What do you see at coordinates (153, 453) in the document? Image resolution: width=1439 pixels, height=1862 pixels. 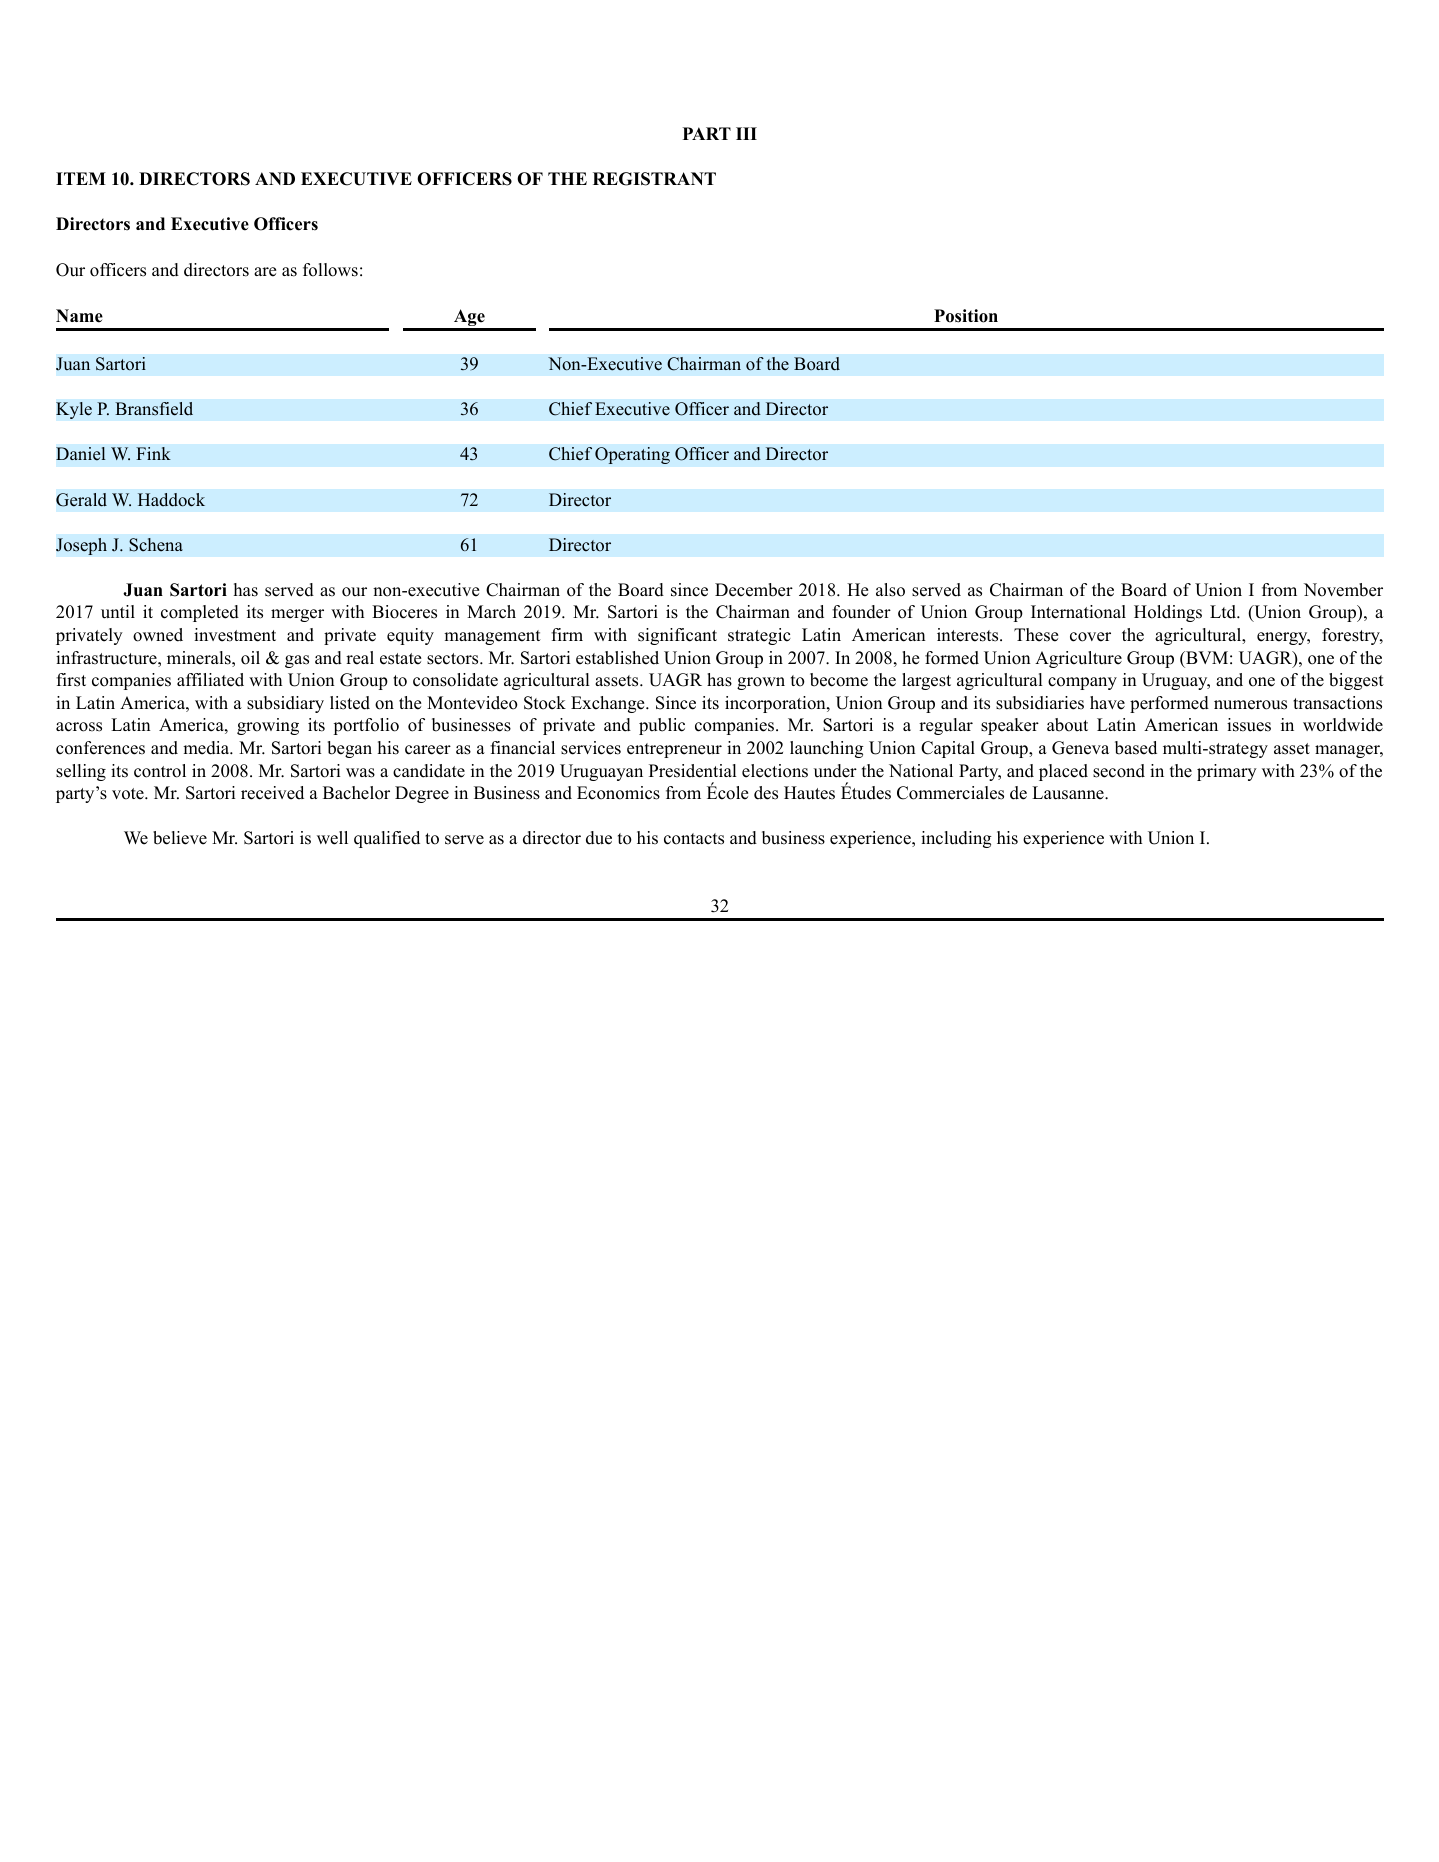 I see `Fink` at bounding box center [153, 453].
